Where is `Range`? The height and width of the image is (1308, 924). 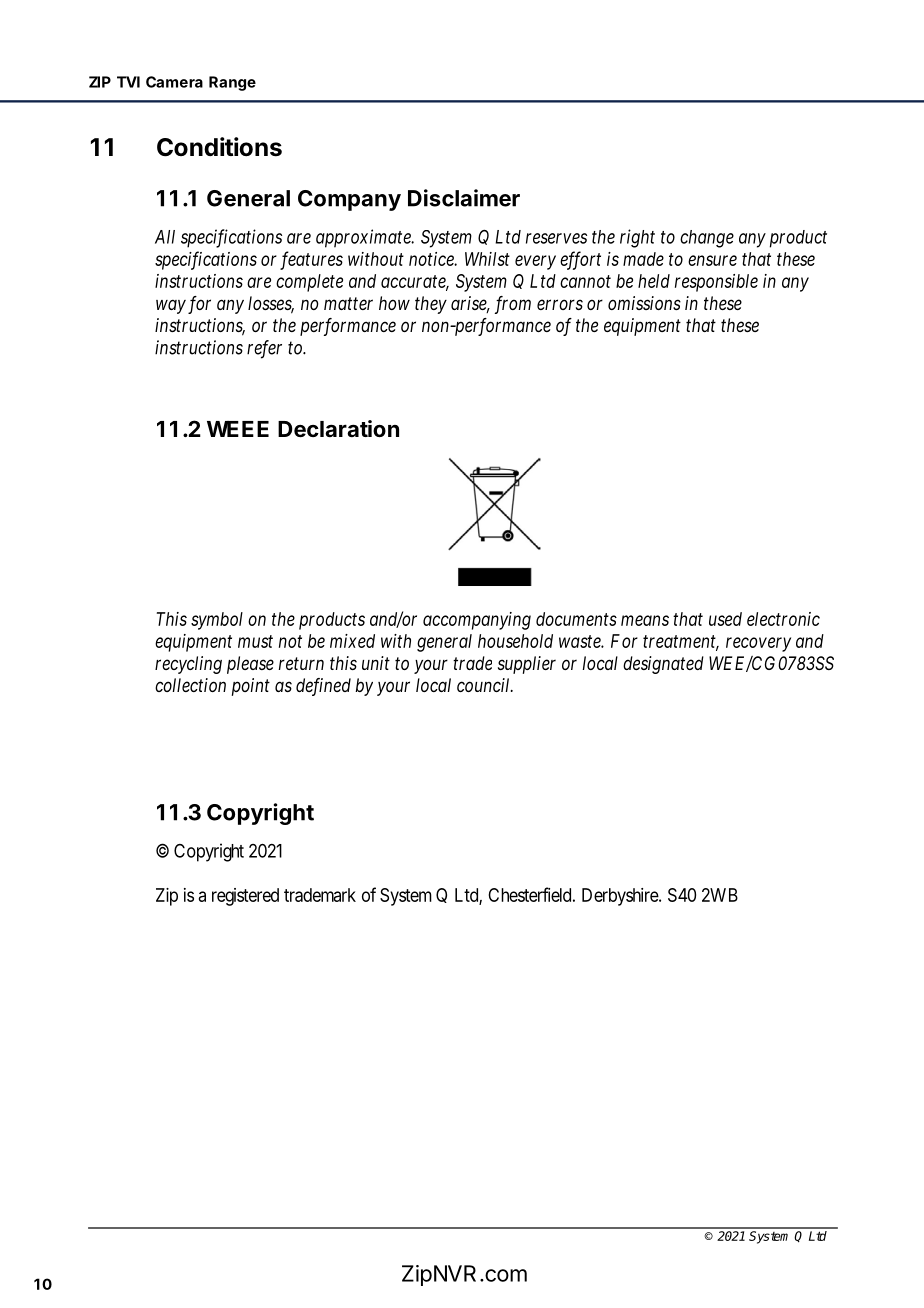
Range is located at coordinates (232, 83).
